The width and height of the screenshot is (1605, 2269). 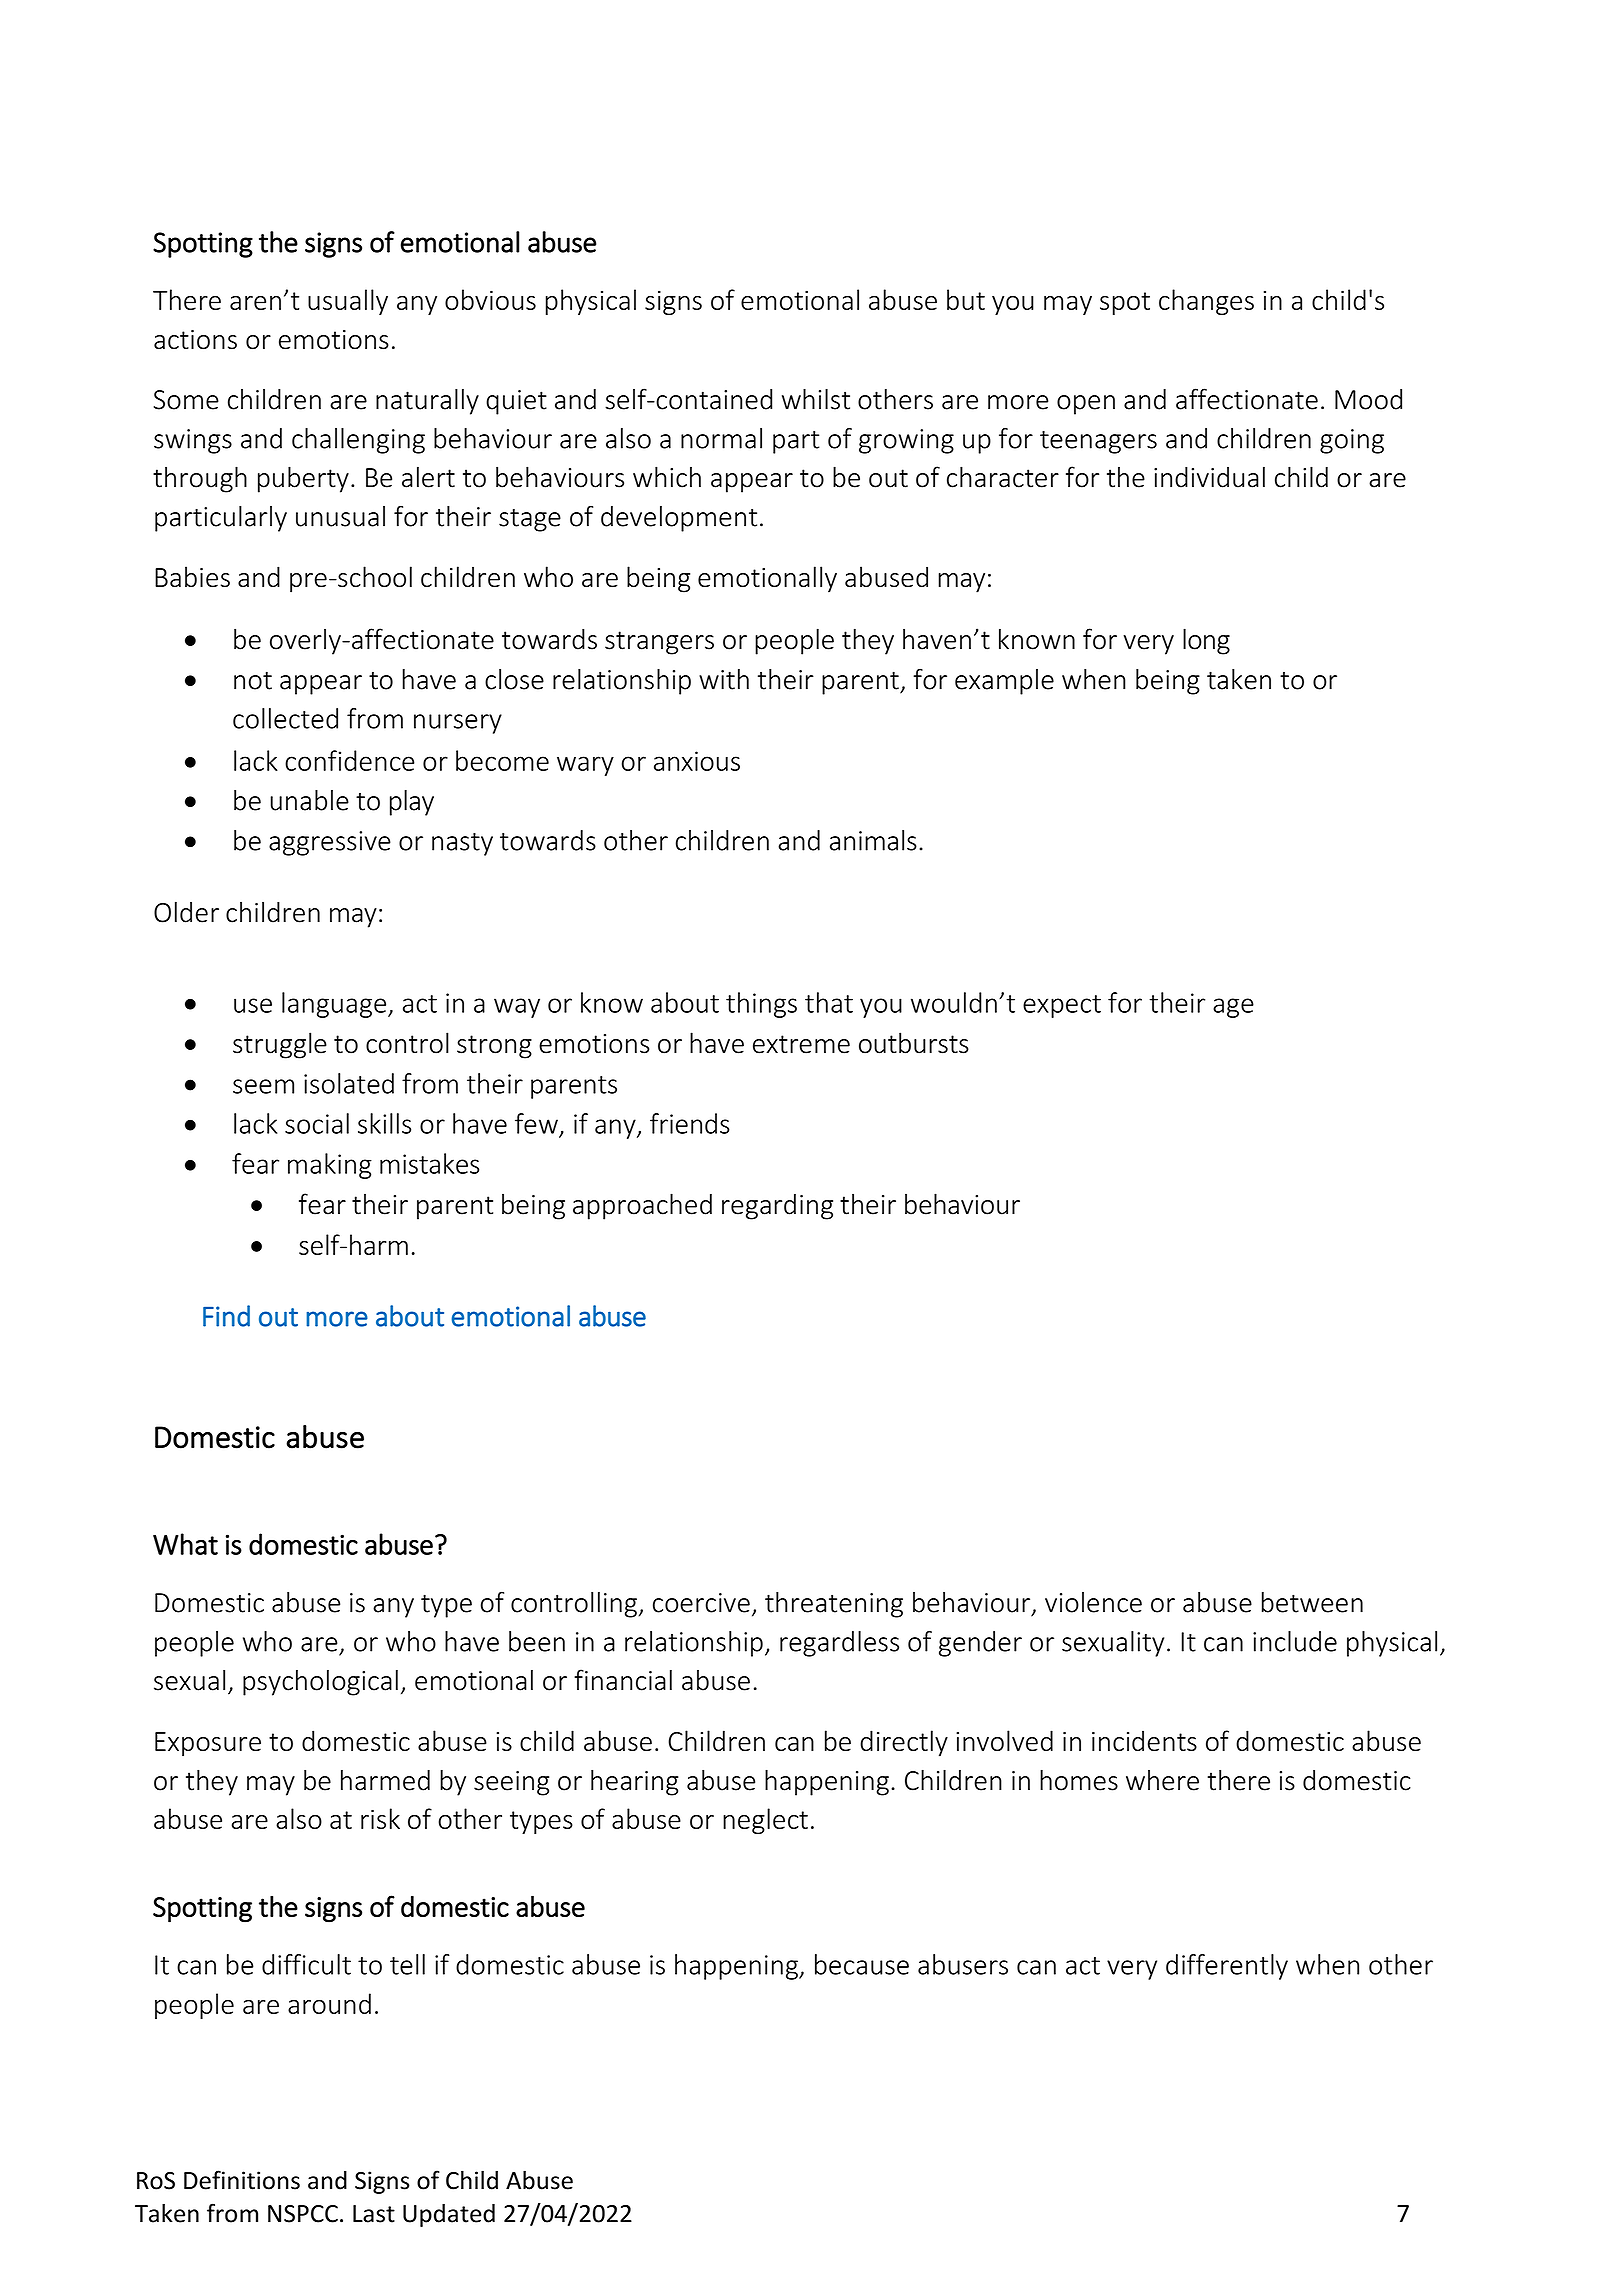 What do you see at coordinates (303, 2214) in the screenshot?
I see `NSPCC` at bounding box center [303, 2214].
